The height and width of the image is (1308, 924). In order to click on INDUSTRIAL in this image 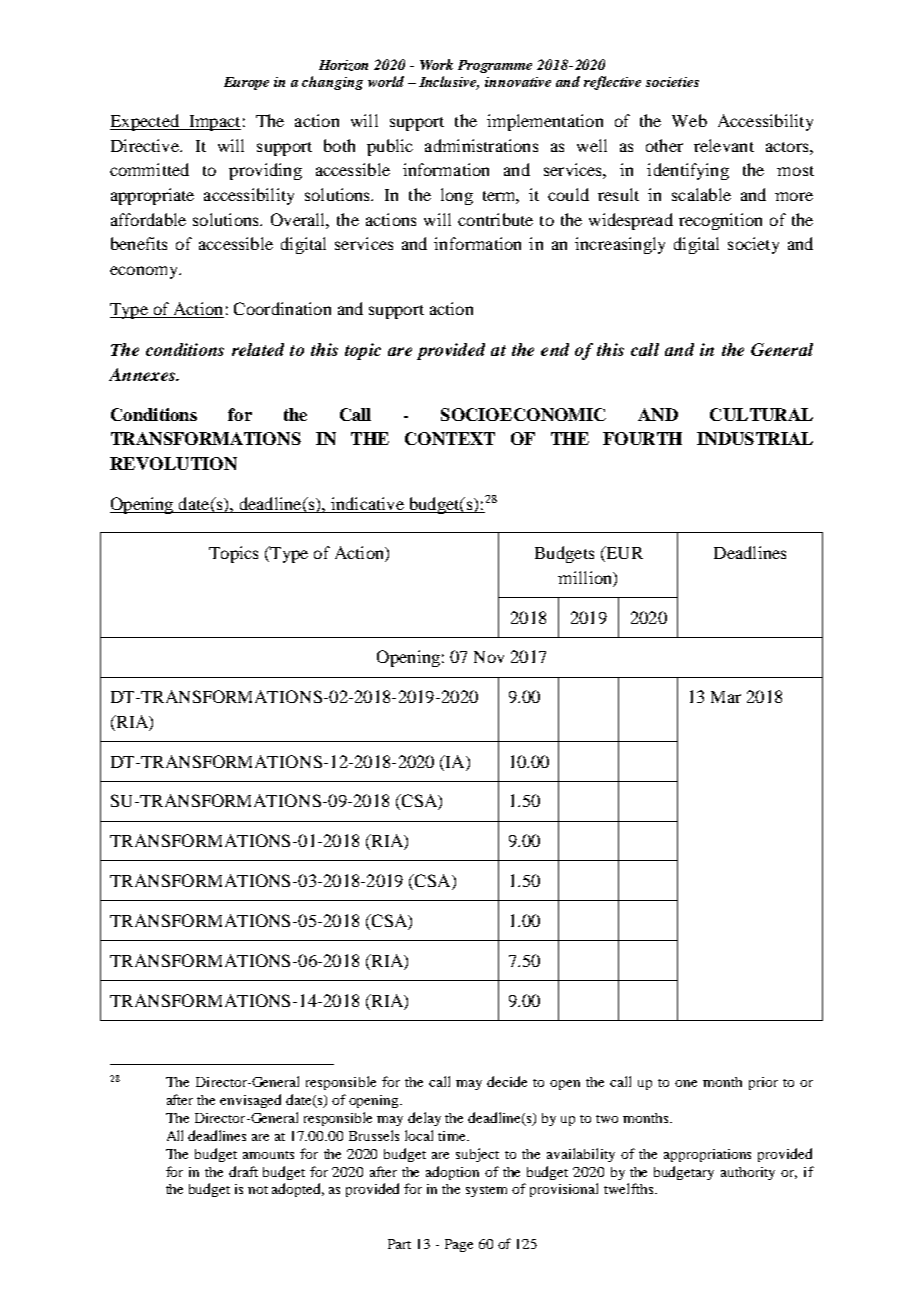, I will do `click(755, 438)`.
